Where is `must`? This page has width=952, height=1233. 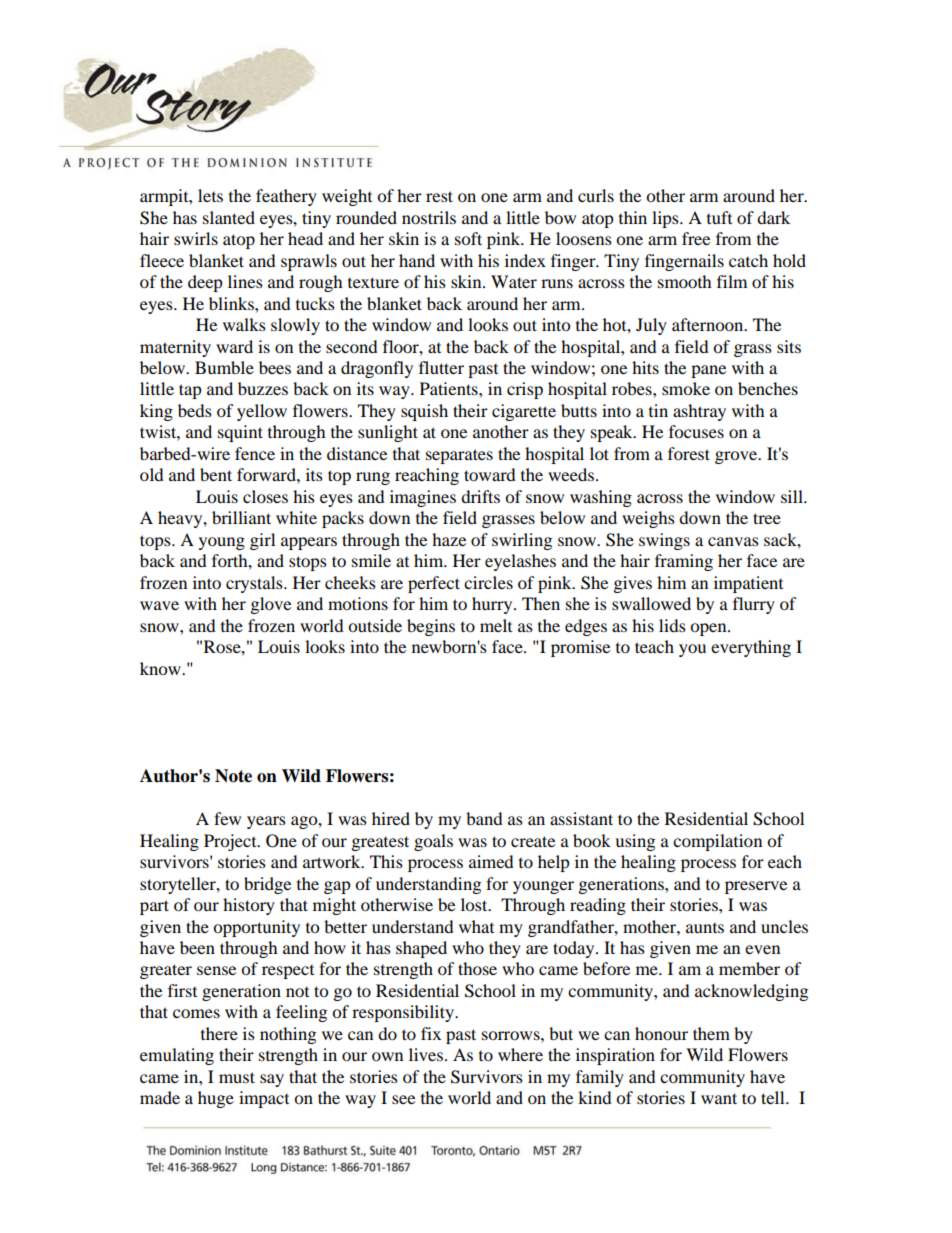
must is located at coordinates (237, 1077).
